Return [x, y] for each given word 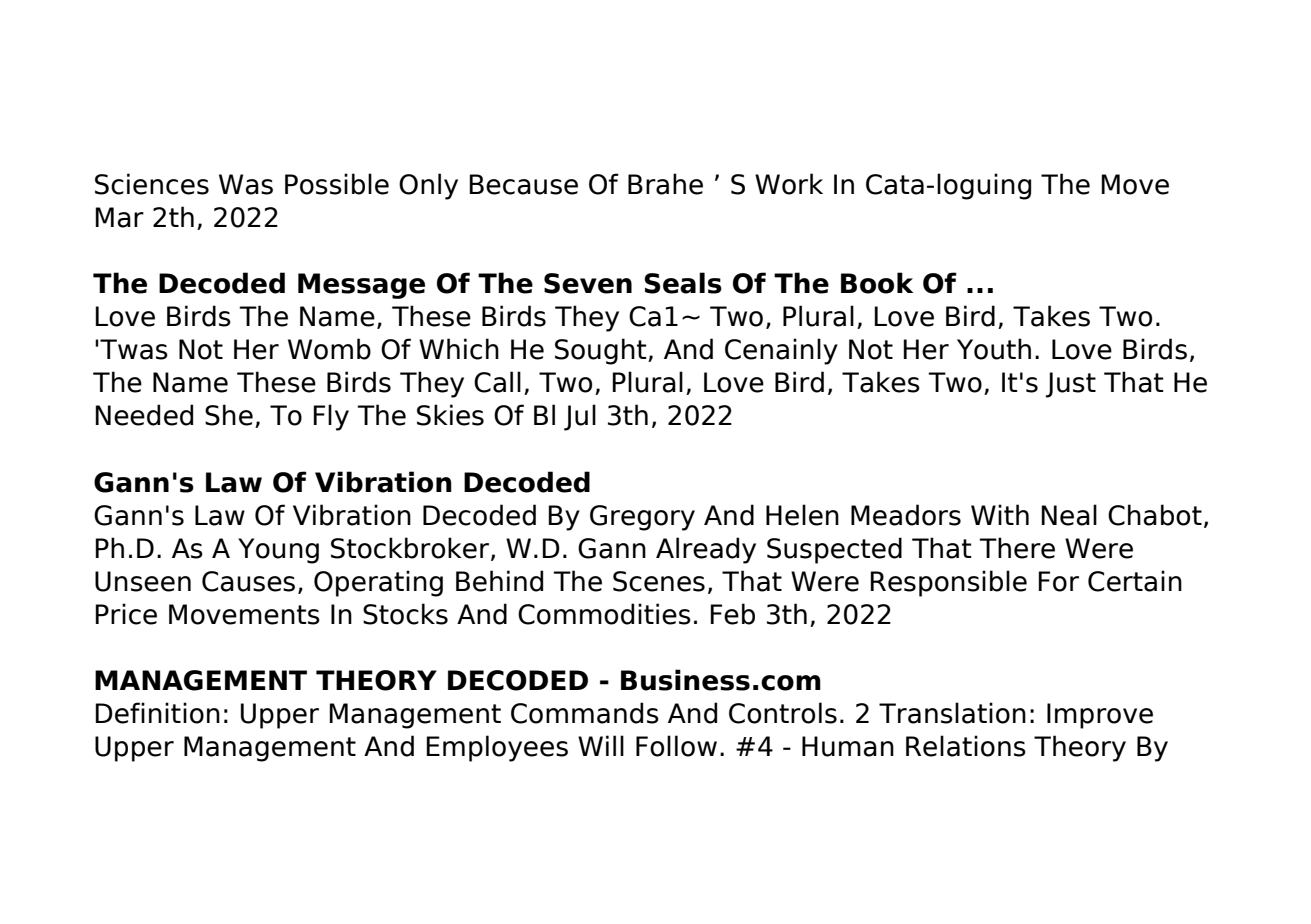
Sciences [152, 184]
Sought [602, 351]
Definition [157, 713]
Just [1071, 385]
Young [278, 551]
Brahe [665, 184]
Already [706, 550]
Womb [329, 349]
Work [789, 184]
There [1017, 548]
